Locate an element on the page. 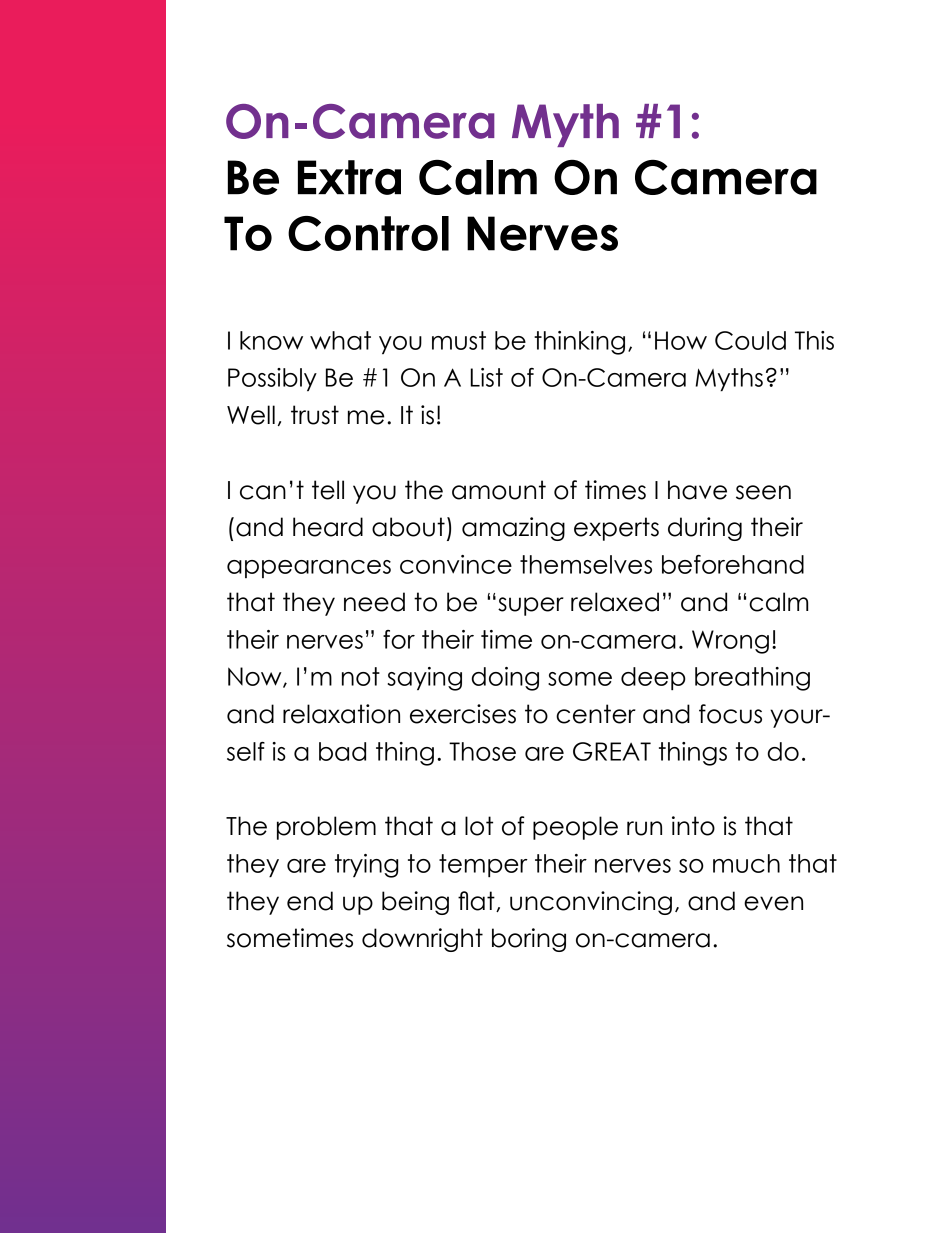  beforehand is located at coordinates (733, 564).
